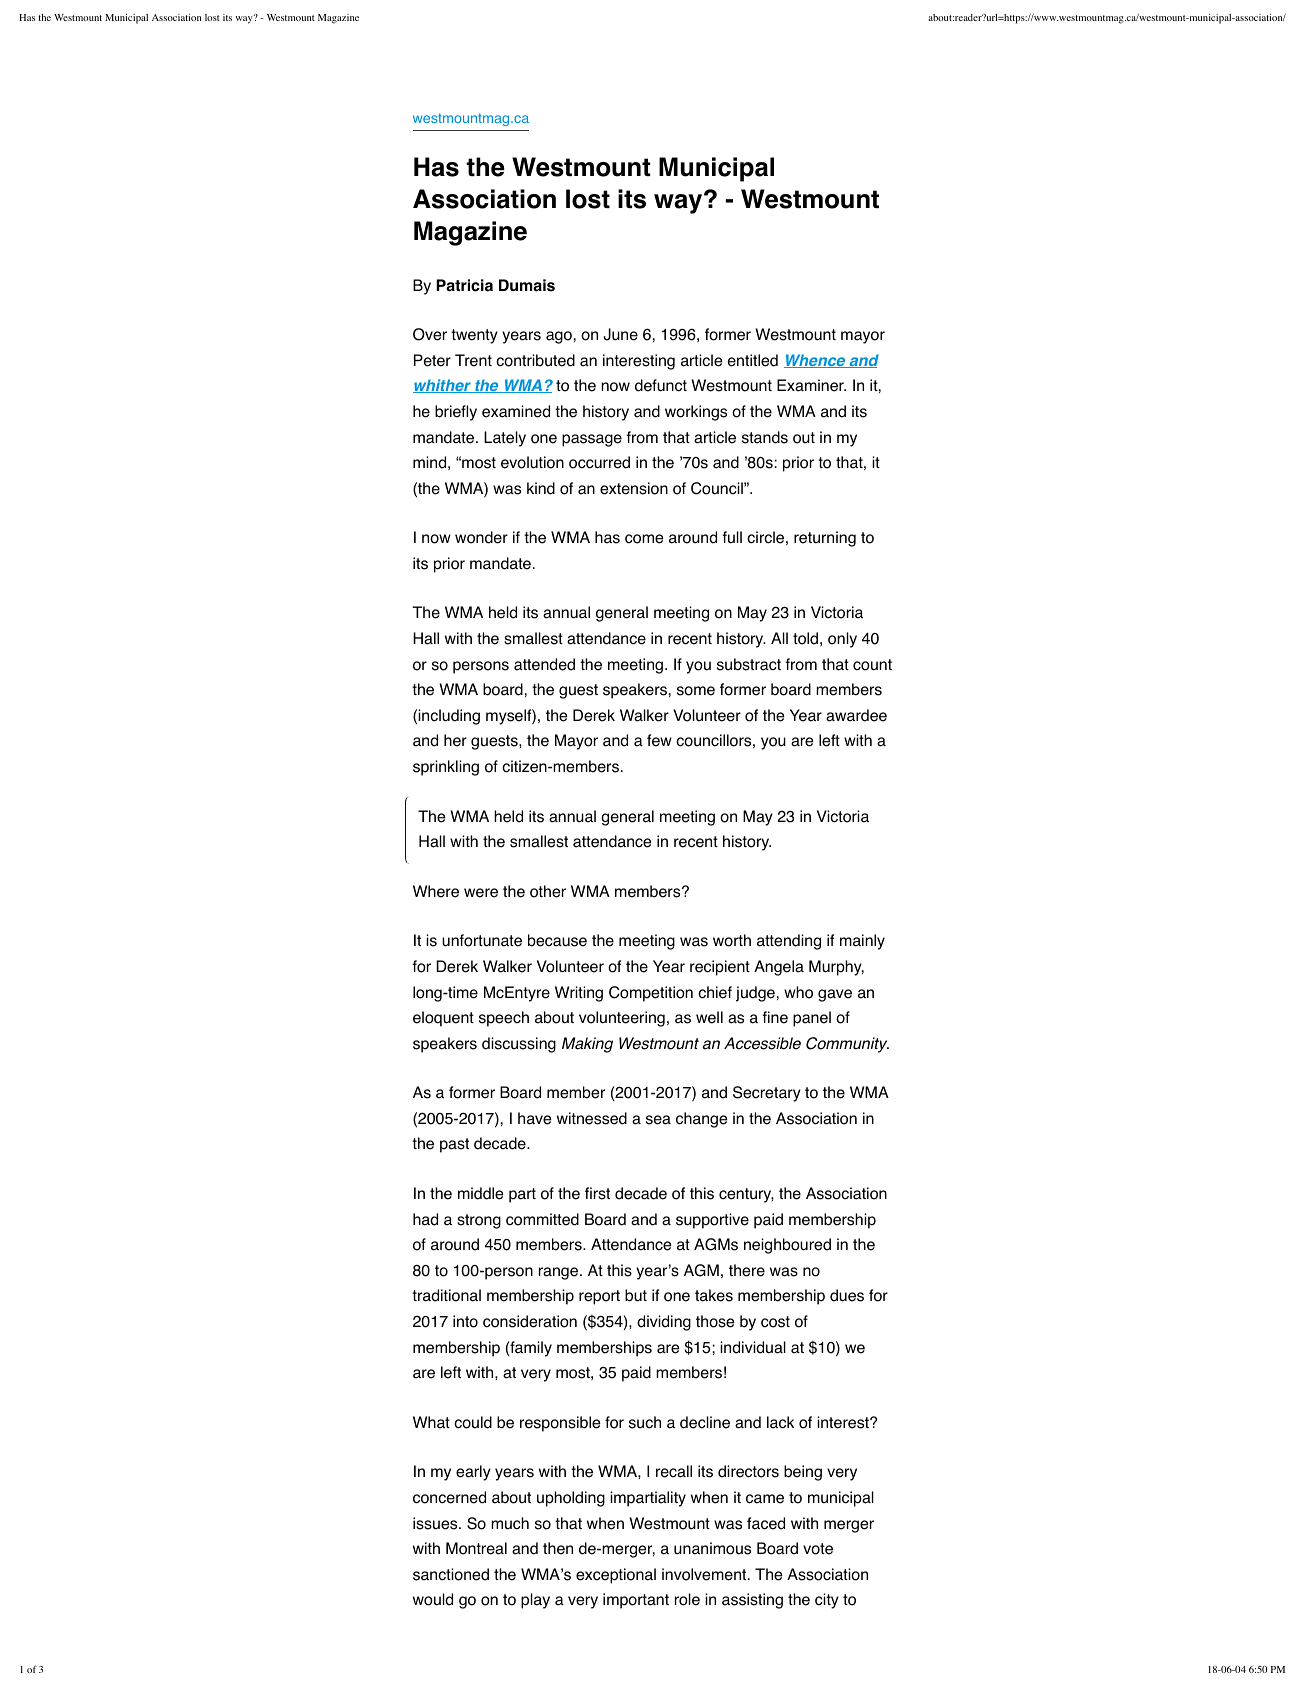  What do you see at coordinates (446, 768) in the image?
I see `sprinkling` at bounding box center [446, 768].
